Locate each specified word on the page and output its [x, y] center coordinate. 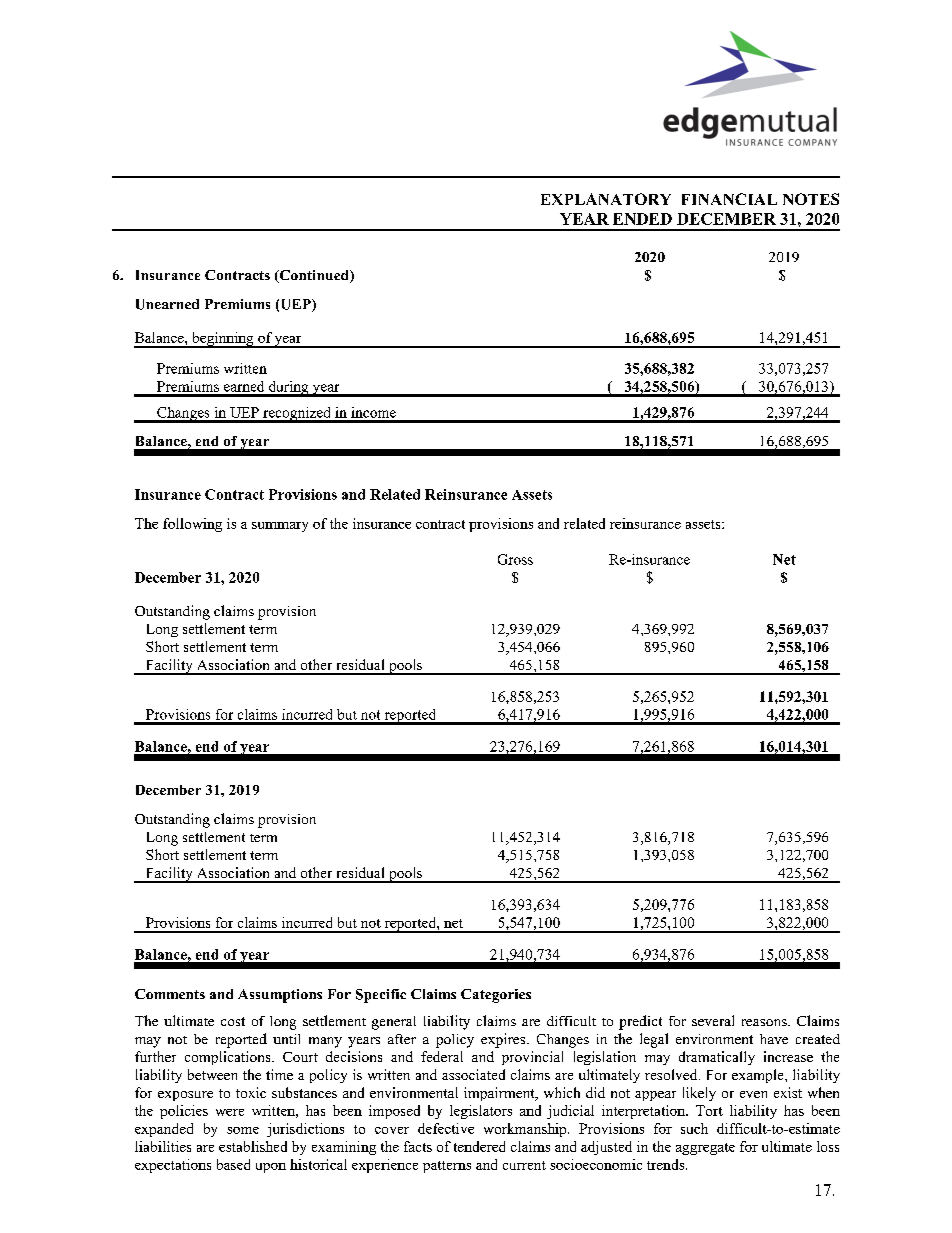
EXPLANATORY [606, 199]
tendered [479, 1146]
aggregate [705, 1149]
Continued [314, 276]
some [243, 1130]
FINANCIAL [729, 199]
